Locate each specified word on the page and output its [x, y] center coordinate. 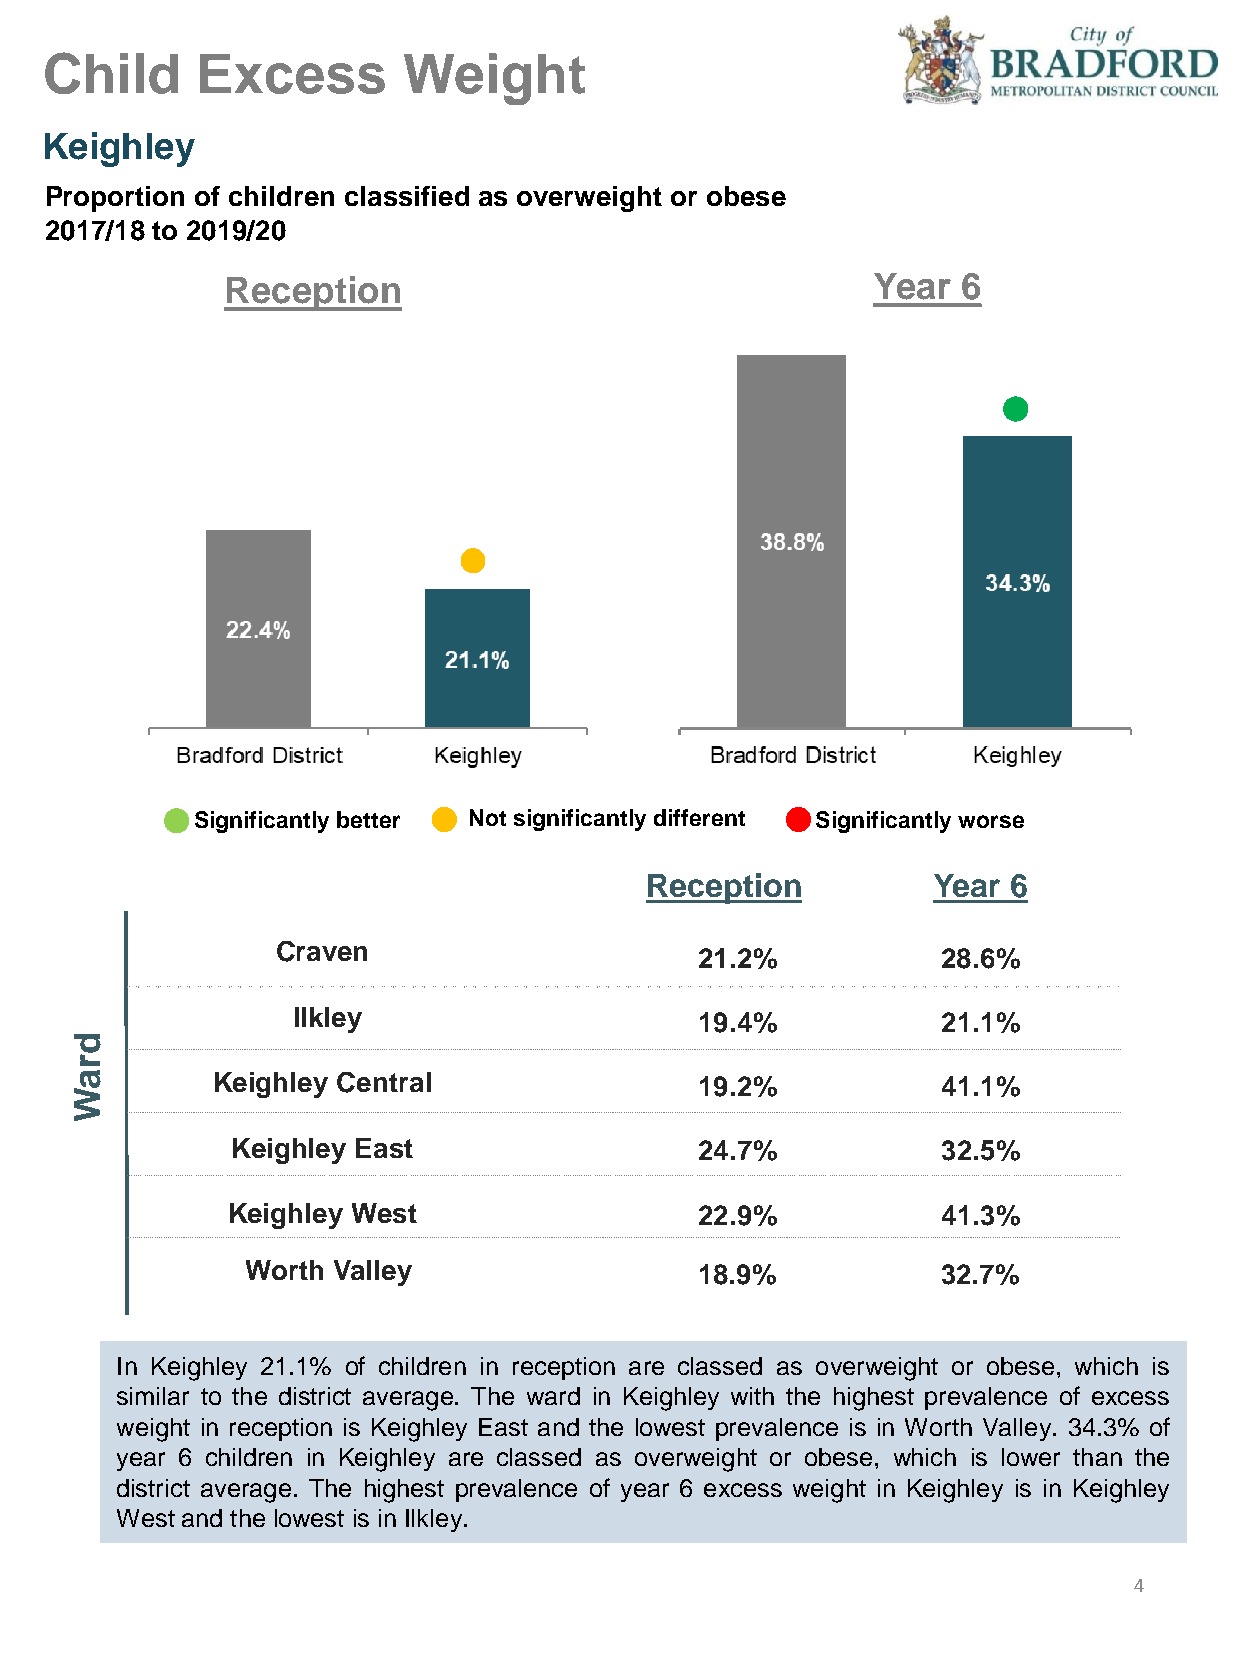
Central [384, 1082]
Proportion [115, 199]
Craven [322, 951]
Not [488, 817]
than [1097, 1457]
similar [153, 1396]
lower [1031, 1457]
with [752, 1396]
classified [407, 196]
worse [991, 821]
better [368, 819]
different [699, 817]
